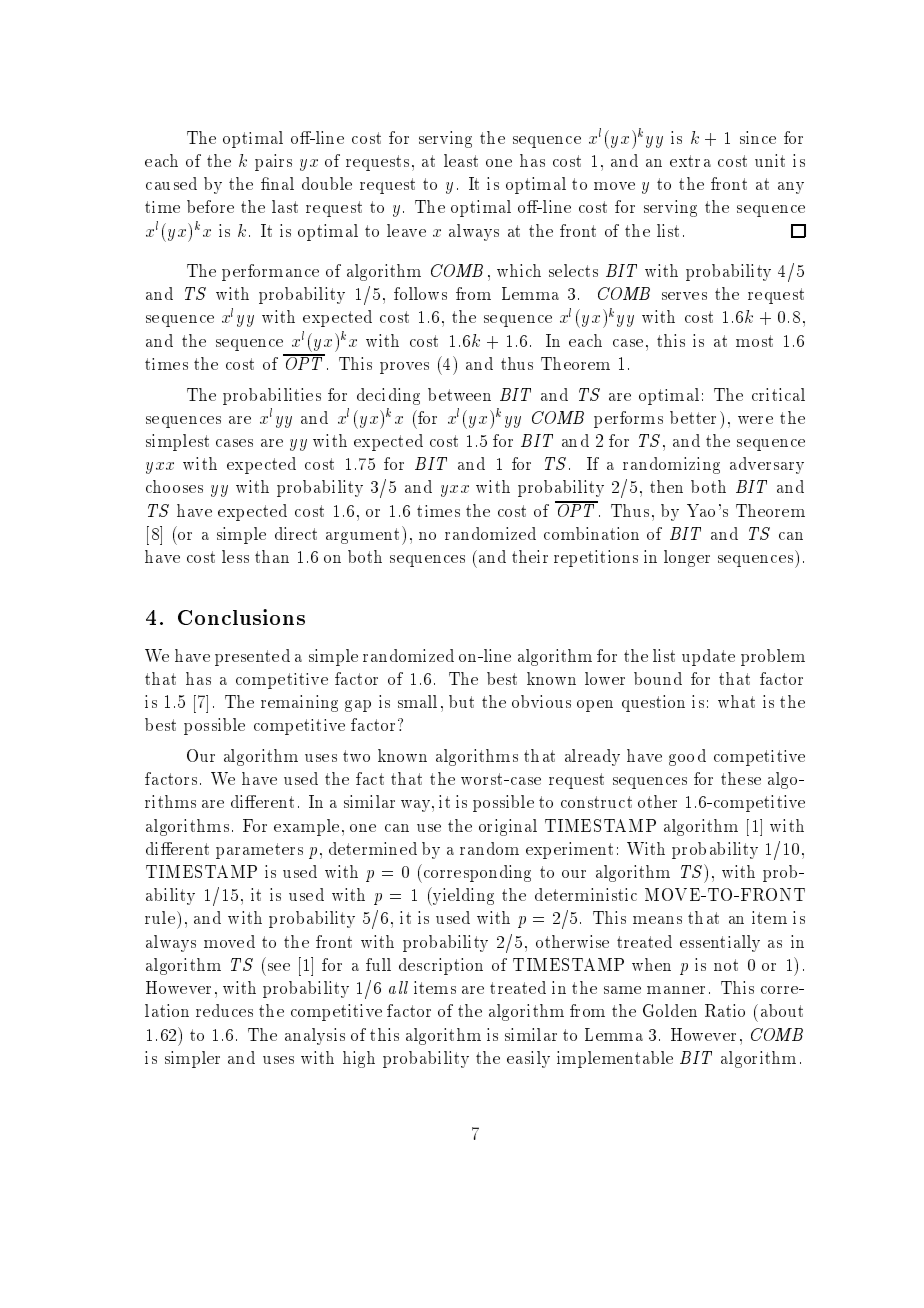 The image size is (924, 1308). I want to click on but, so click(461, 701).
